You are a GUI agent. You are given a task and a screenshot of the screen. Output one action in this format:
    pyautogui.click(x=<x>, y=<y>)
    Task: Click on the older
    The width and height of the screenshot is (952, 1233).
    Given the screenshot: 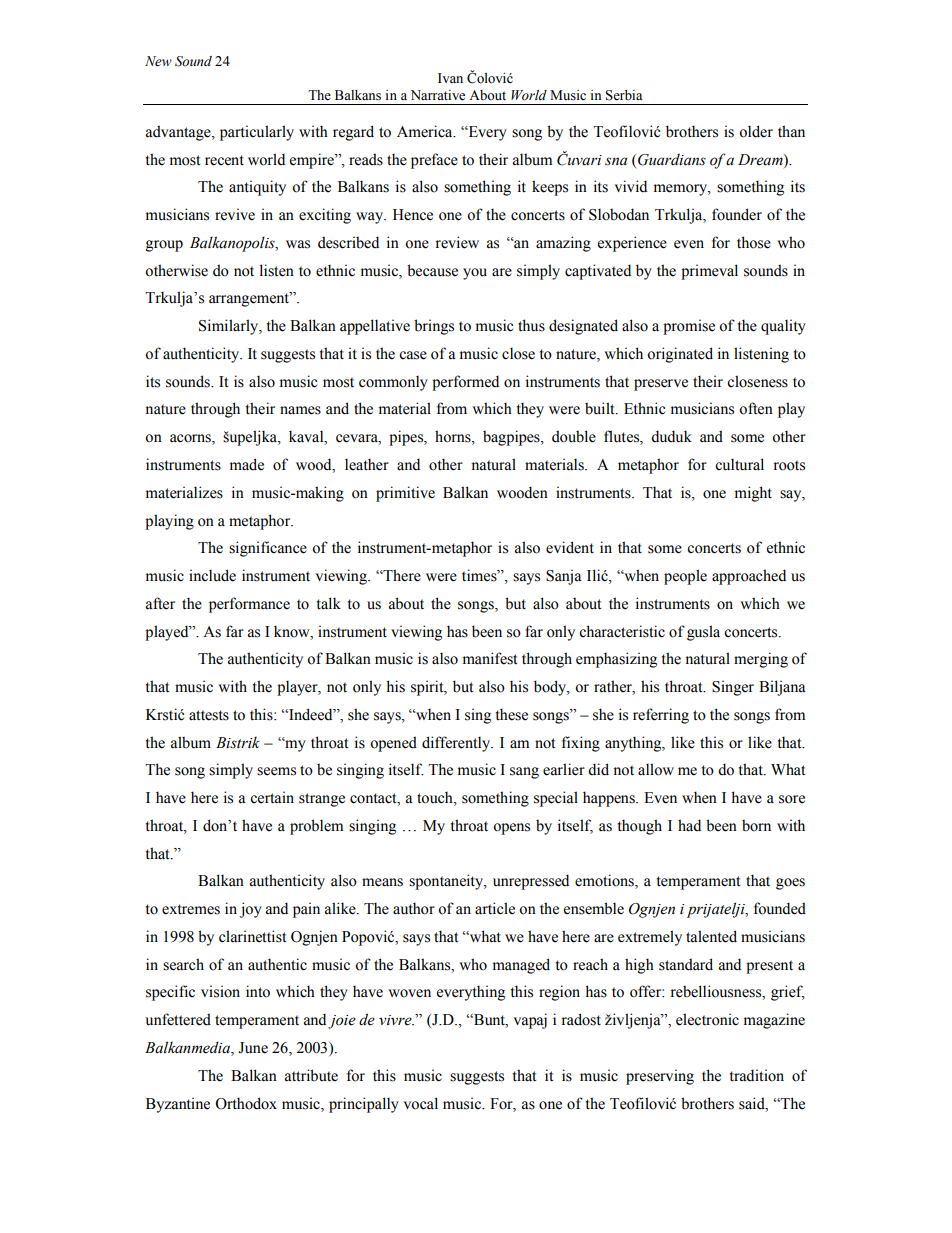 What is the action you would take?
    pyautogui.click(x=756, y=131)
